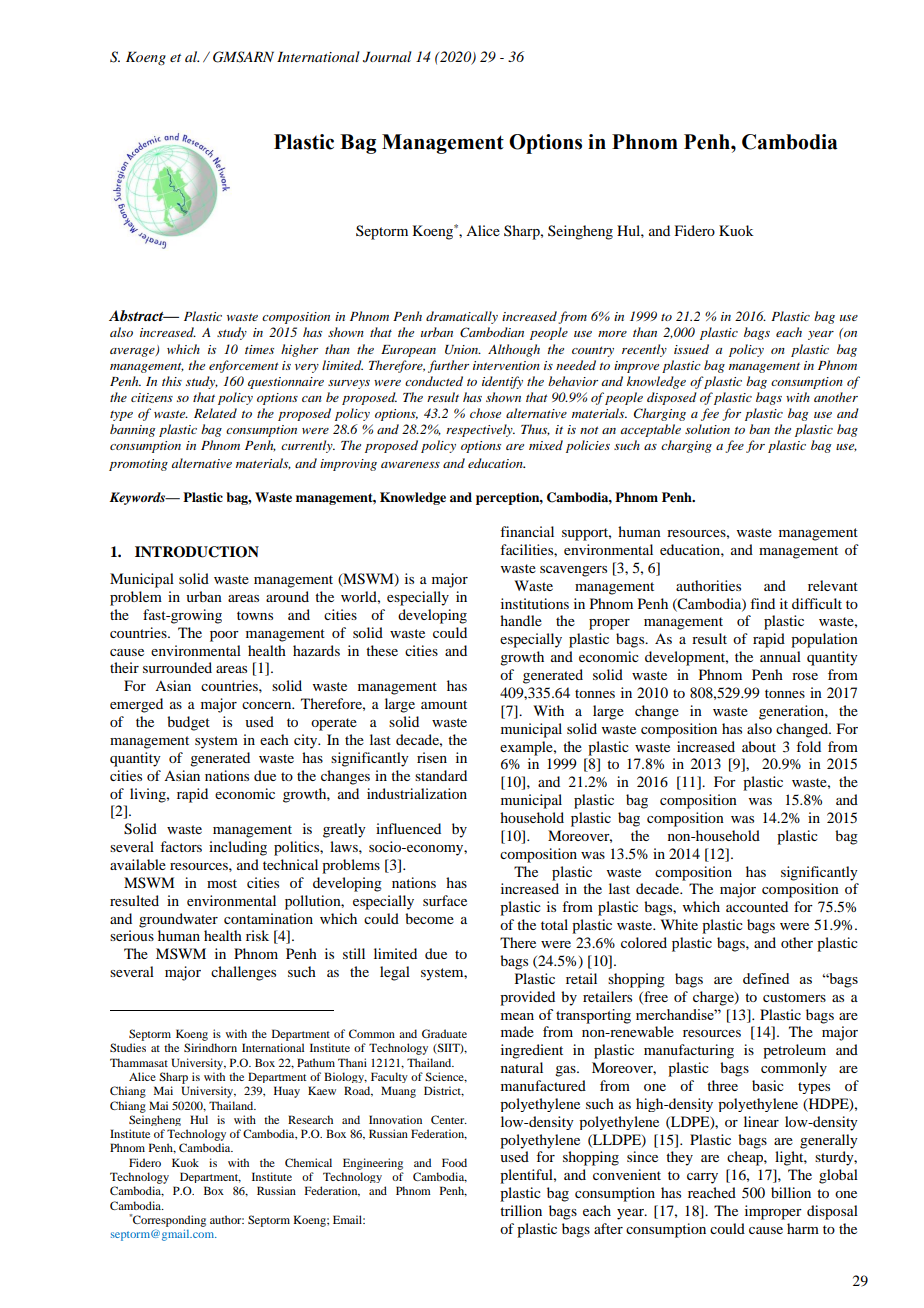 The height and width of the screenshot is (1308, 924). Describe the element at coordinates (780, 656) in the screenshot. I see `annual` at that location.
